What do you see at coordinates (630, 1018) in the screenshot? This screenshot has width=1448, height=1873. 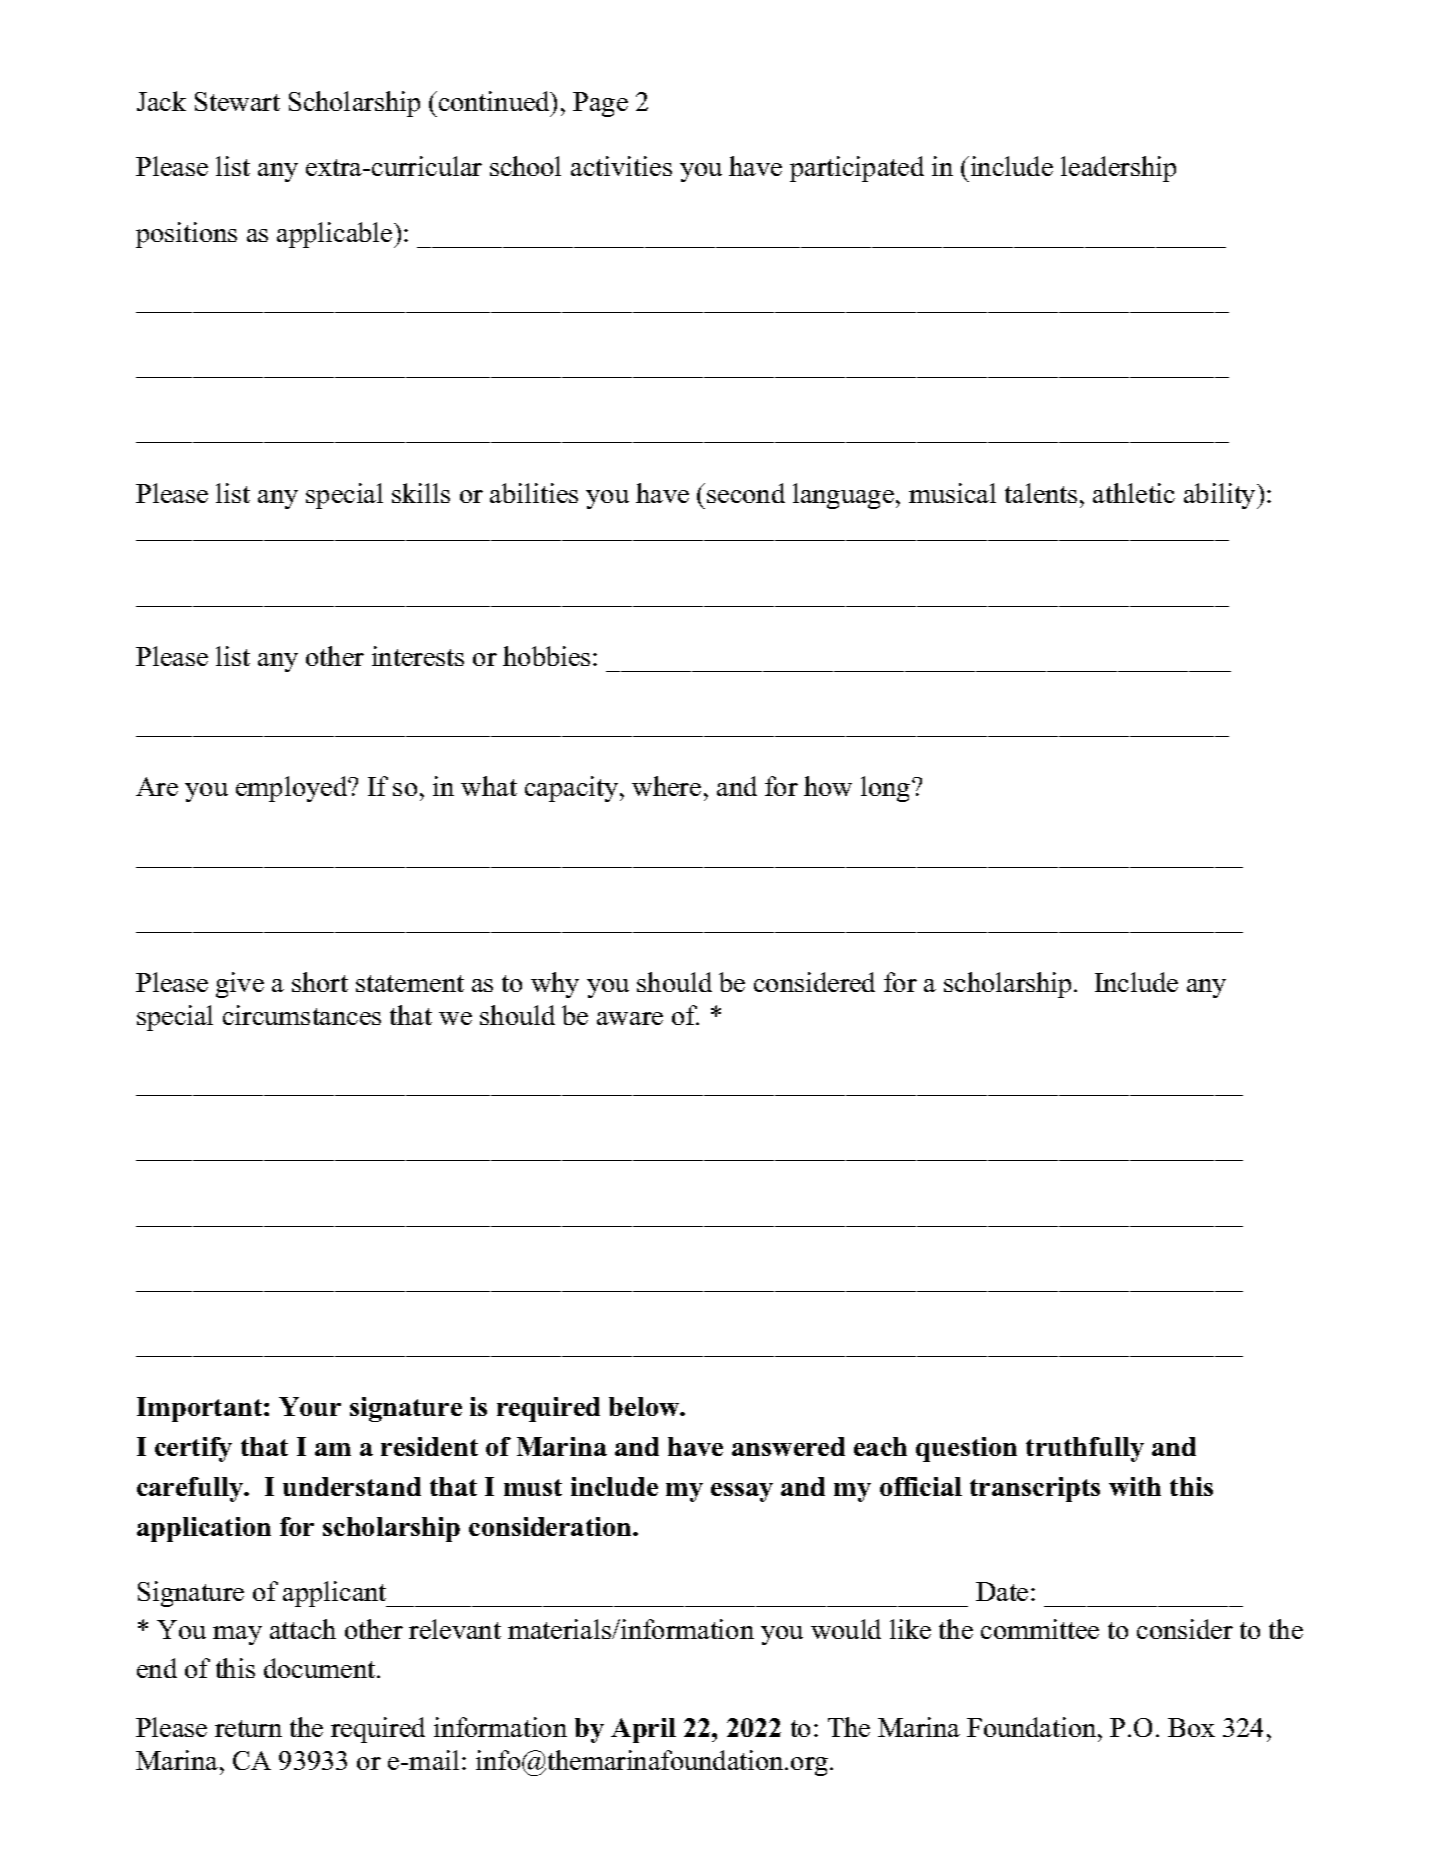 I see `aware` at bounding box center [630, 1018].
